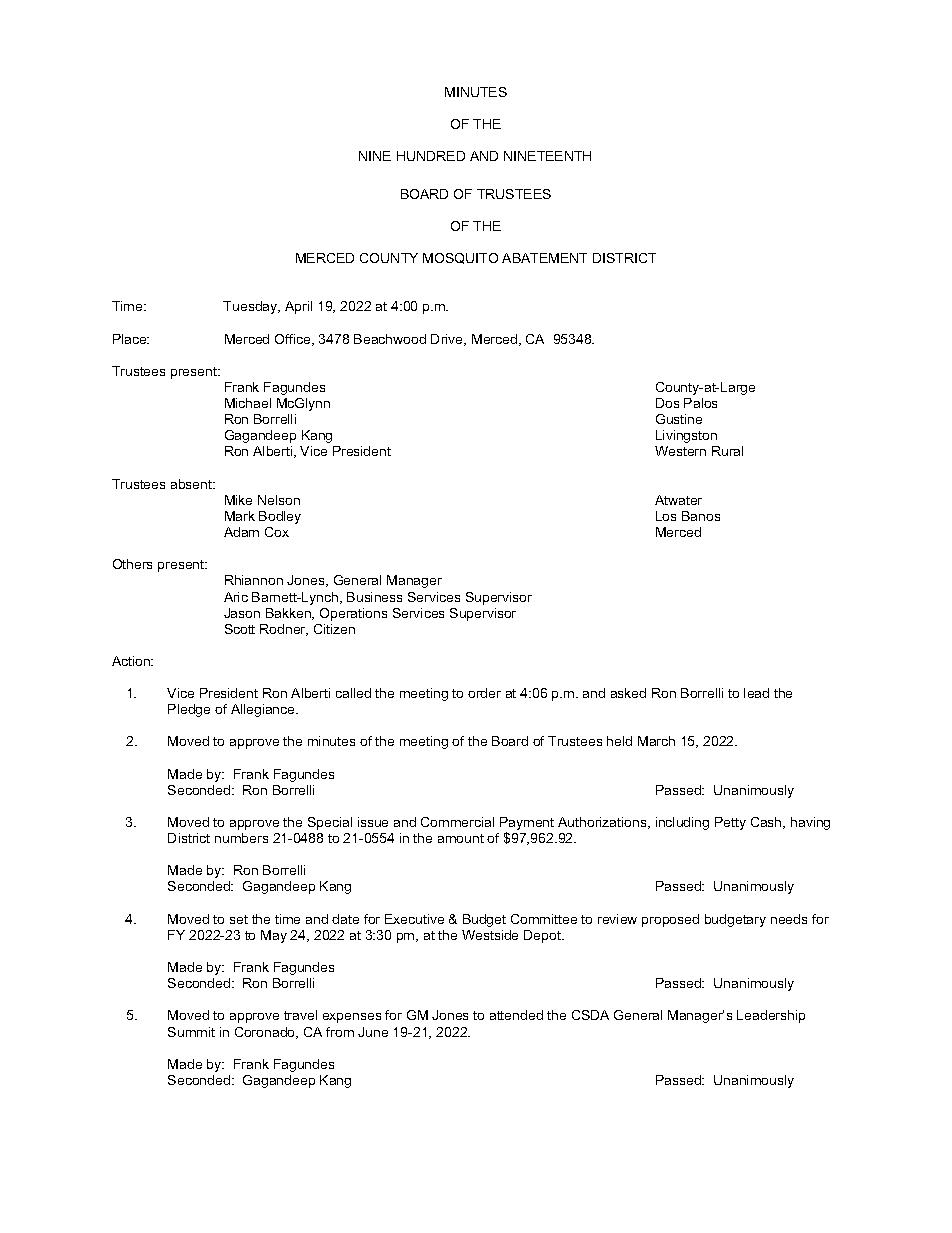 Image resolution: width=952 pixels, height=1233 pixels. I want to click on Summit, so click(191, 1032).
